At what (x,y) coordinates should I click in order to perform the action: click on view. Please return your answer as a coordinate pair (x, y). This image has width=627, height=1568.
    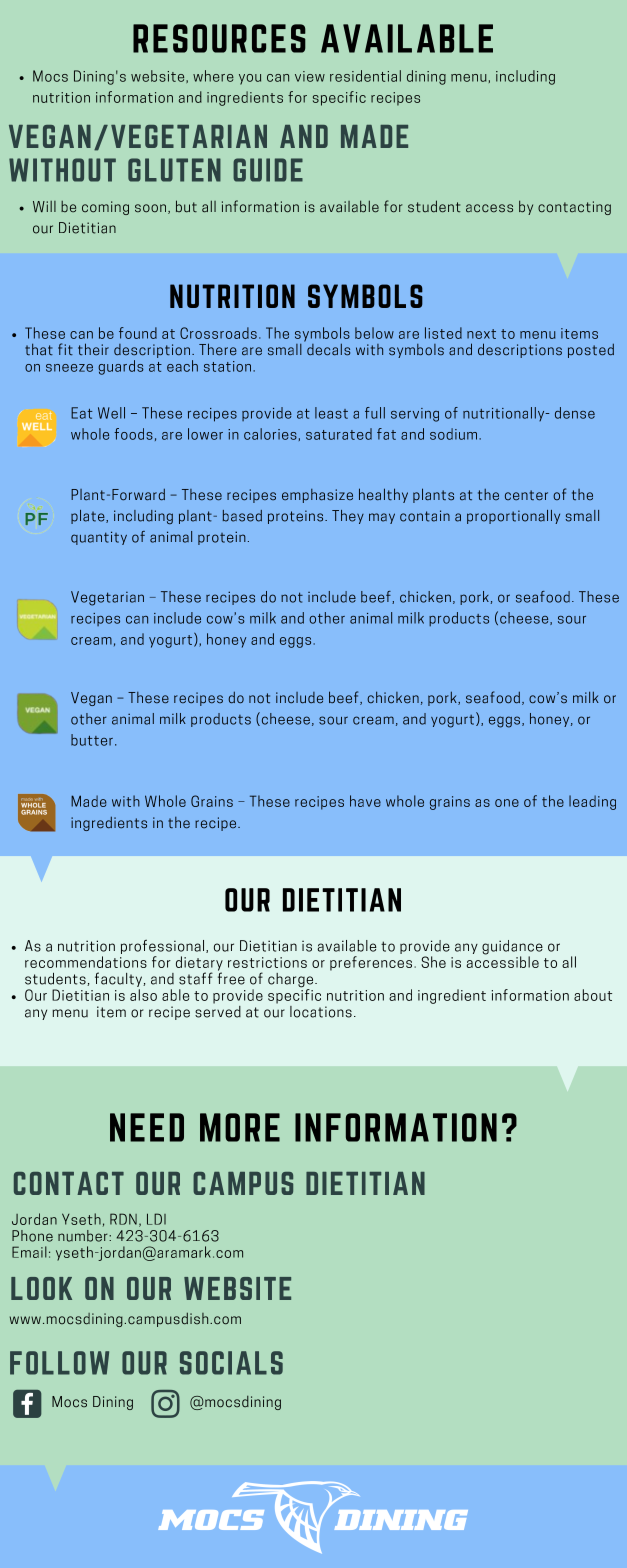
    Looking at the image, I should click on (310, 76).
